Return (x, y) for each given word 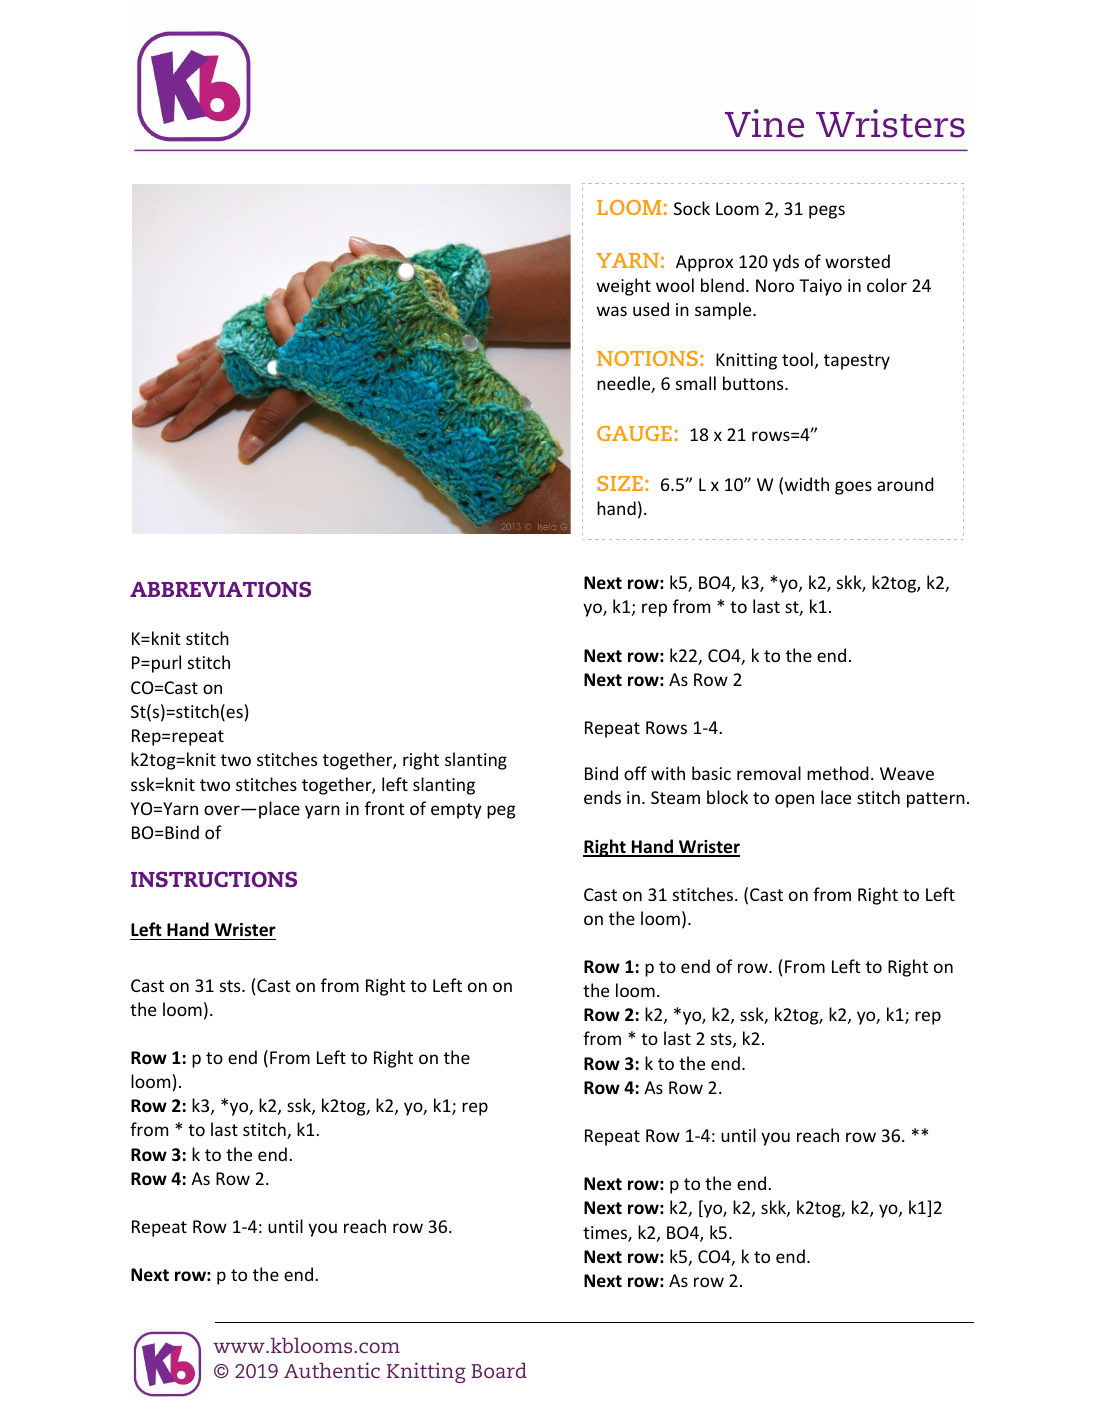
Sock (692, 208)
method (838, 773)
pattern (936, 800)
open (794, 801)
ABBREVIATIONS (220, 589)
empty (456, 811)
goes (853, 488)
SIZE (620, 483)
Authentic (332, 1370)
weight (624, 287)
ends (602, 797)
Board (499, 1370)
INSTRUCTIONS (214, 879)
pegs (827, 212)
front (385, 808)
